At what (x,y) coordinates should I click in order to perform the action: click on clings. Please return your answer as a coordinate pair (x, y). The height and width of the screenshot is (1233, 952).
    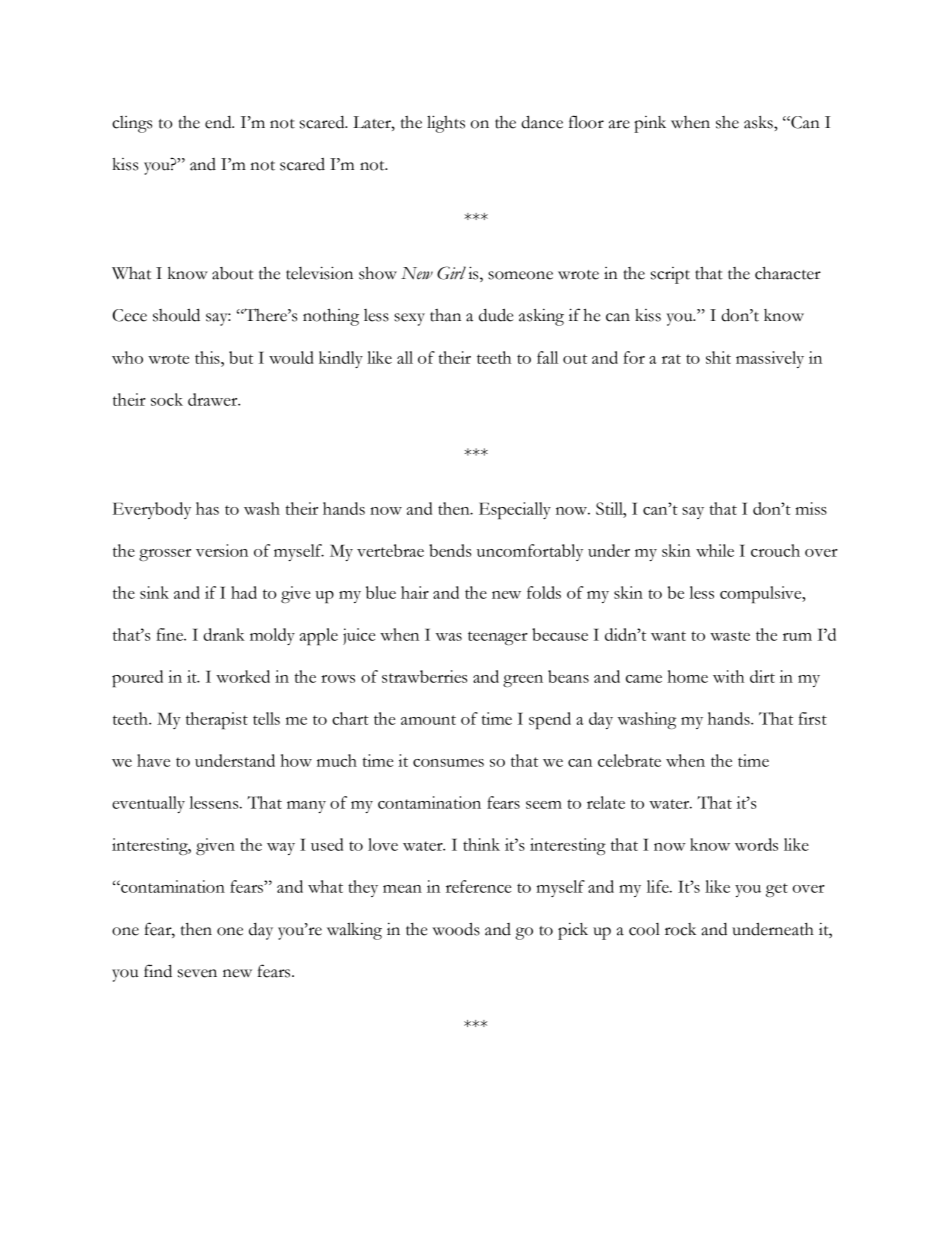
    Looking at the image, I should click on (132, 124).
